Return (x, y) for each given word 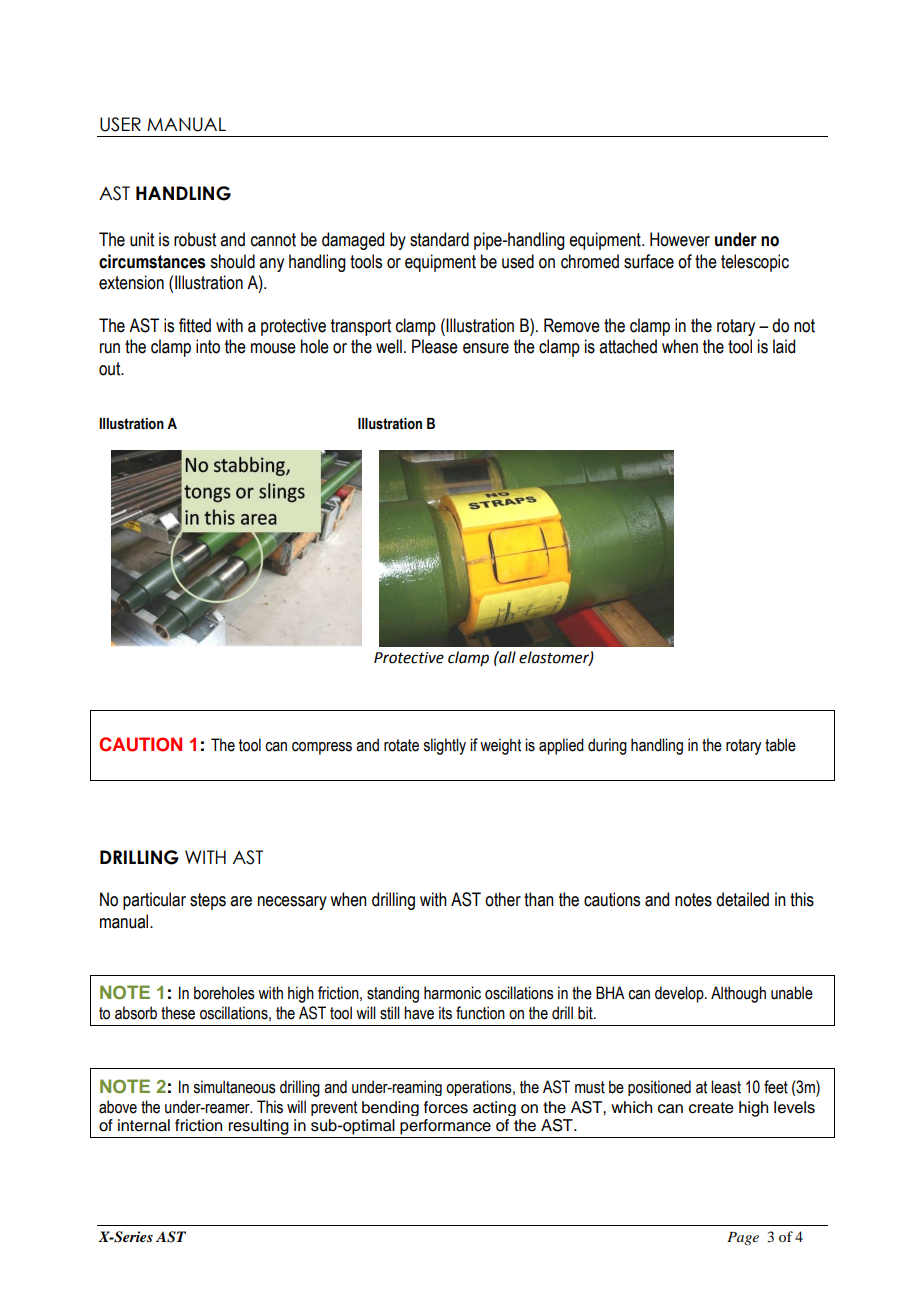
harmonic (452, 993)
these (178, 1013)
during (607, 746)
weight (500, 746)
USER (120, 124)
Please (435, 346)
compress (322, 748)
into (208, 346)
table (780, 745)
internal (144, 1125)
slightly (444, 746)
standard (439, 239)
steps (208, 901)
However (680, 239)
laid (784, 346)
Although (738, 994)
